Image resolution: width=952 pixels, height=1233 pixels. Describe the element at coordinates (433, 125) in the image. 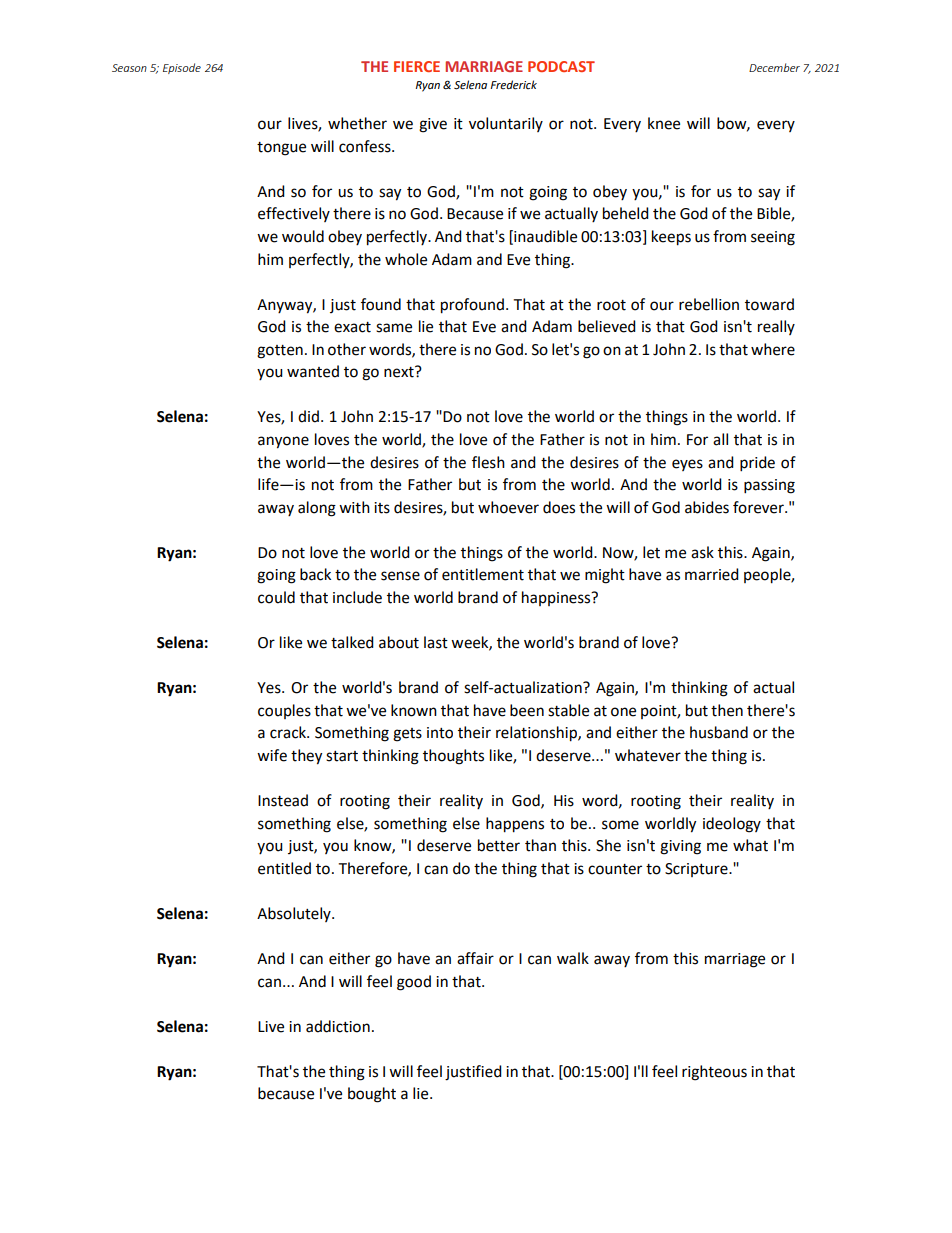

I see `give` at that location.
